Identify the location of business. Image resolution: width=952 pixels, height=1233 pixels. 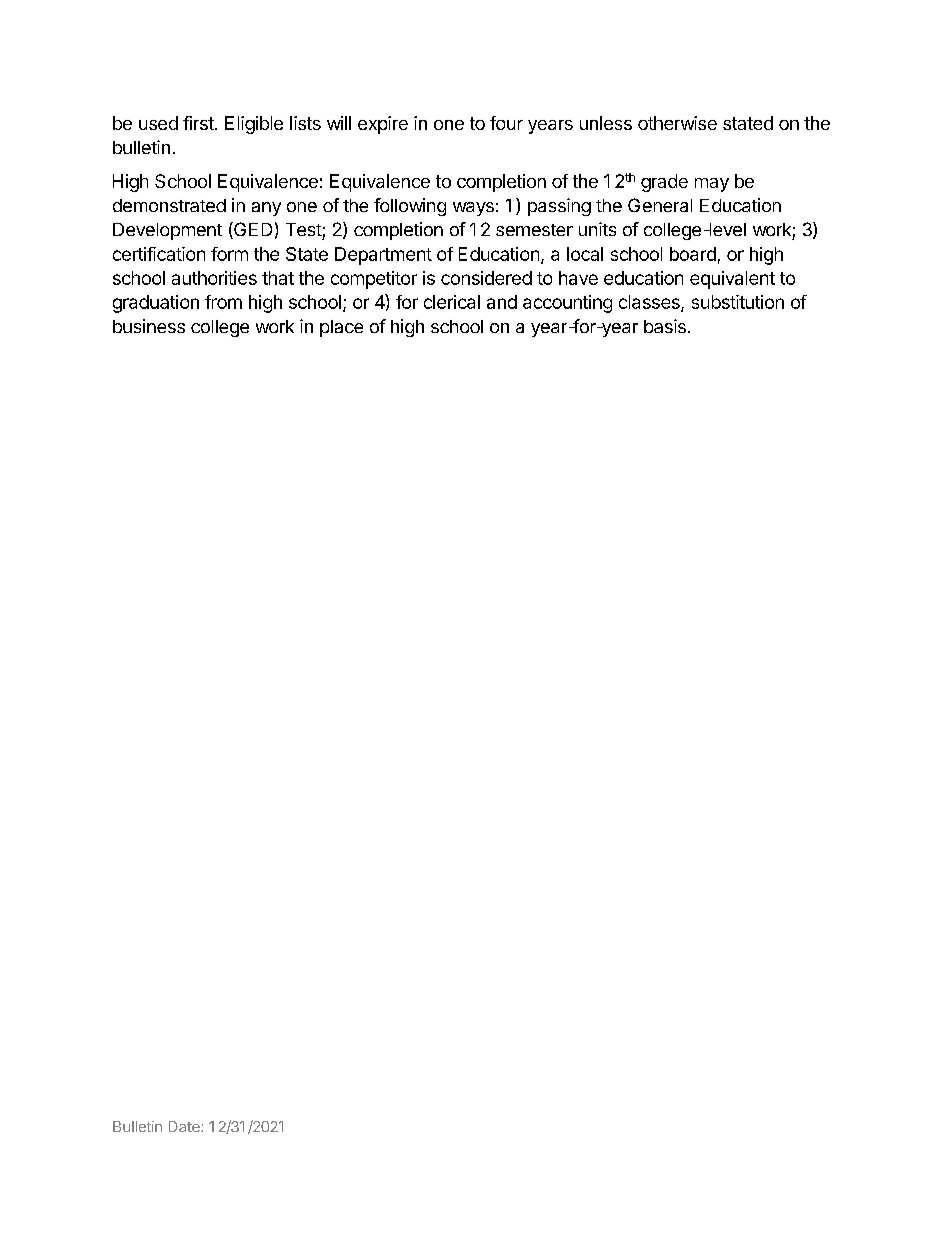
(149, 326).
